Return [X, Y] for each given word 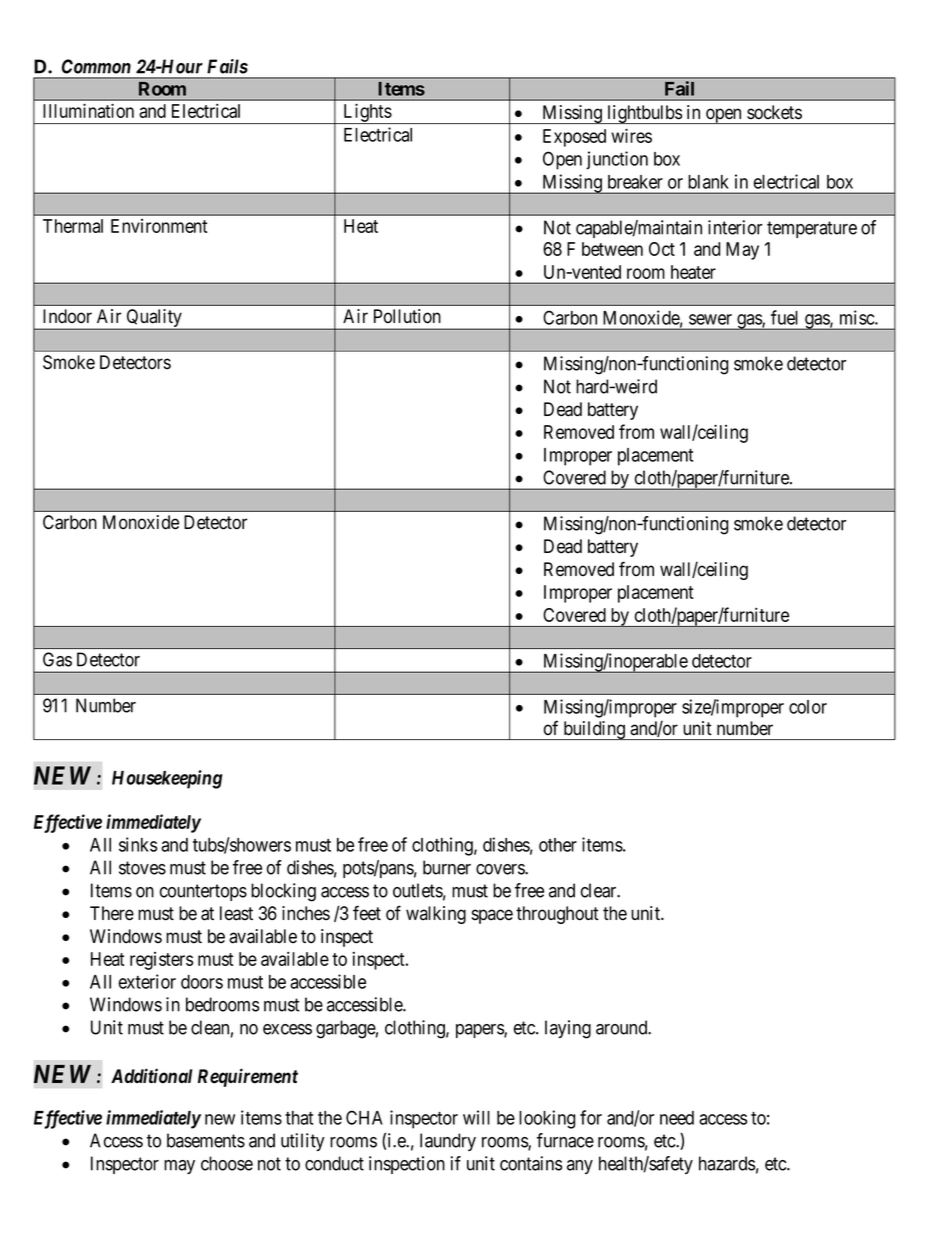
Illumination [88, 110]
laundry [448, 1142]
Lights [367, 113]
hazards [727, 1163]
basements [206, 1140]
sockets [774, 112]
